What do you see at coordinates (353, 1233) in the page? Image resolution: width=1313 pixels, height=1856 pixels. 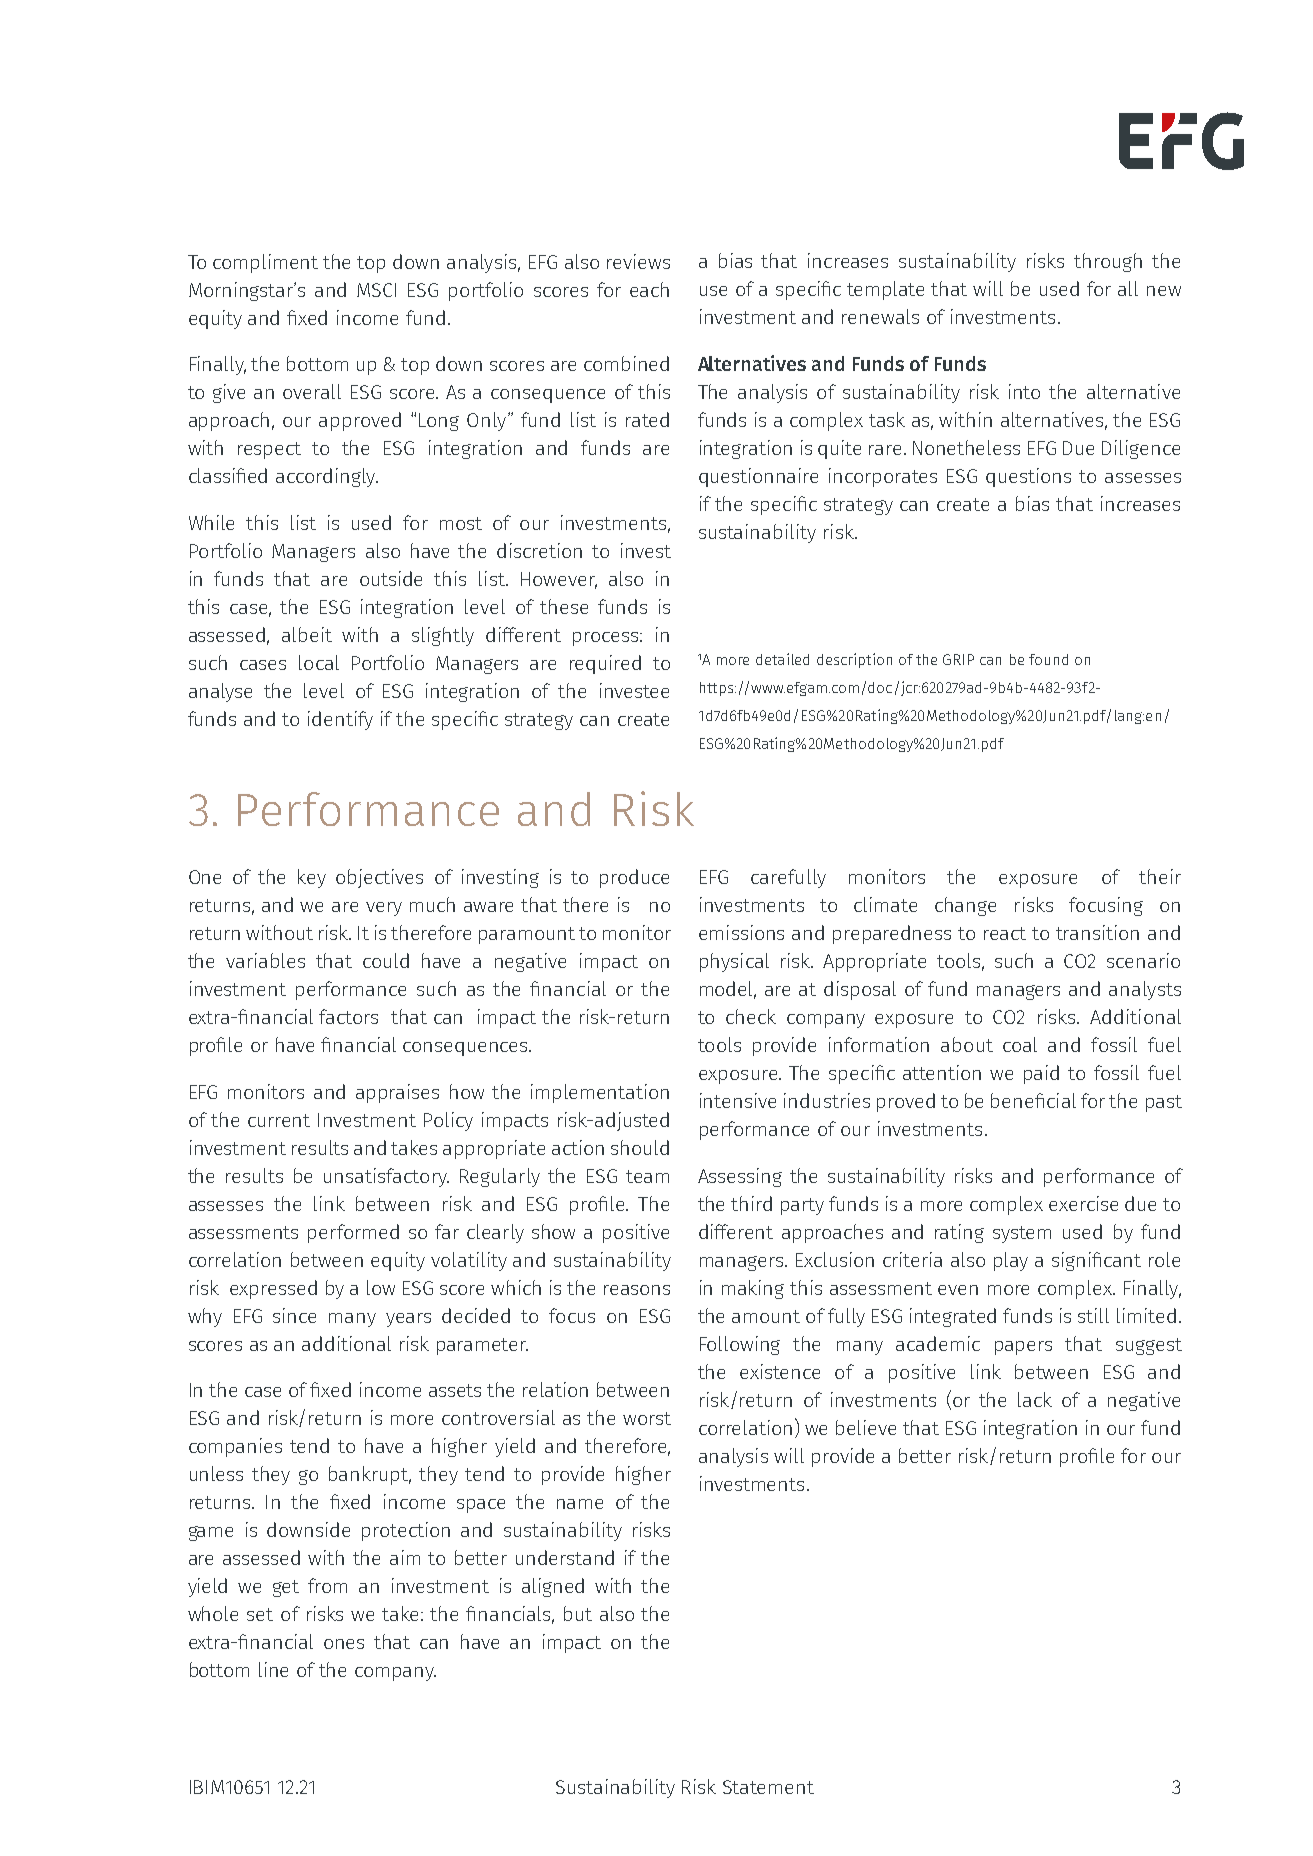 I see `performed` at bounding box center [353, 1233].
